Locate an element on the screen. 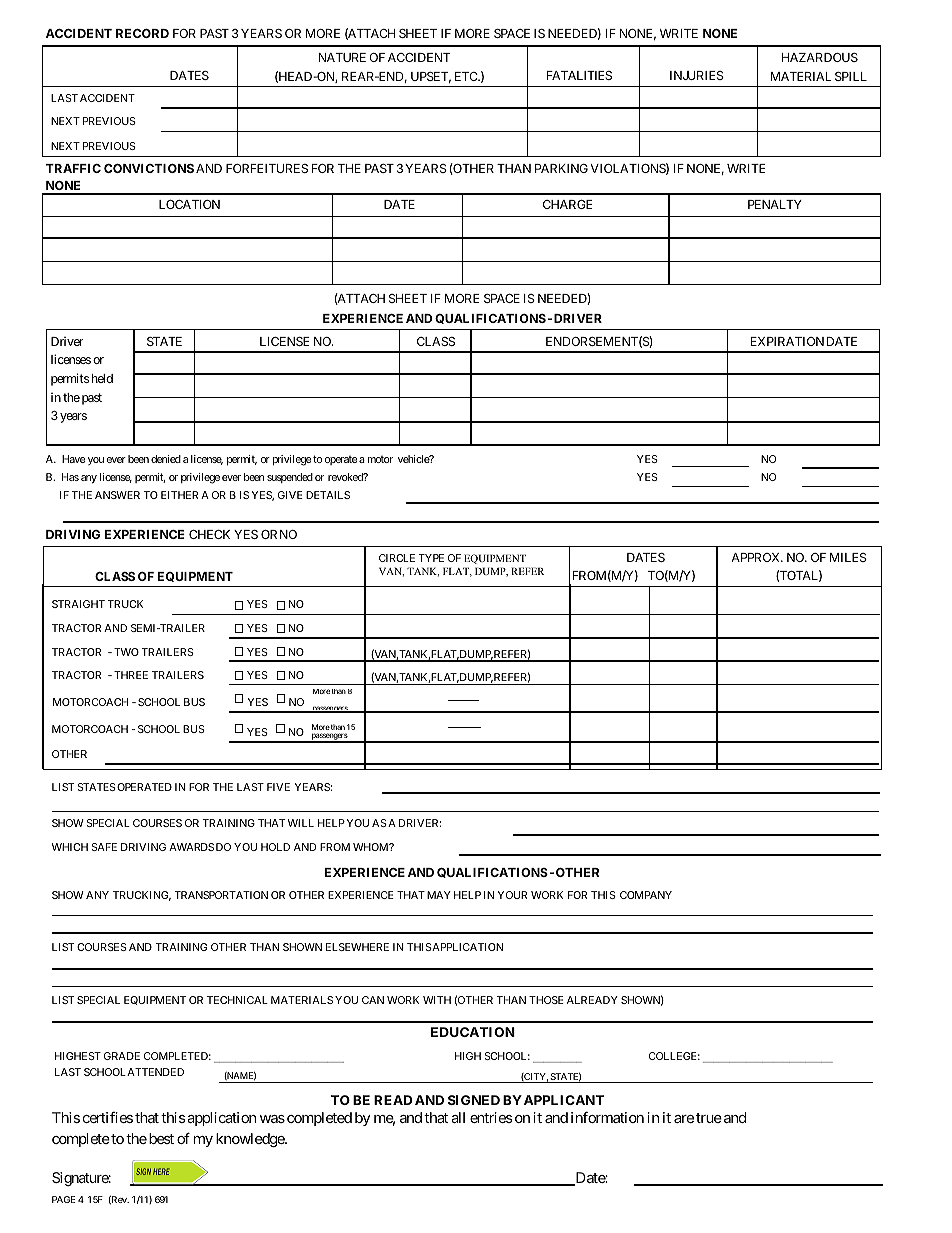  RECORD is located at coordinates (142, 33).
